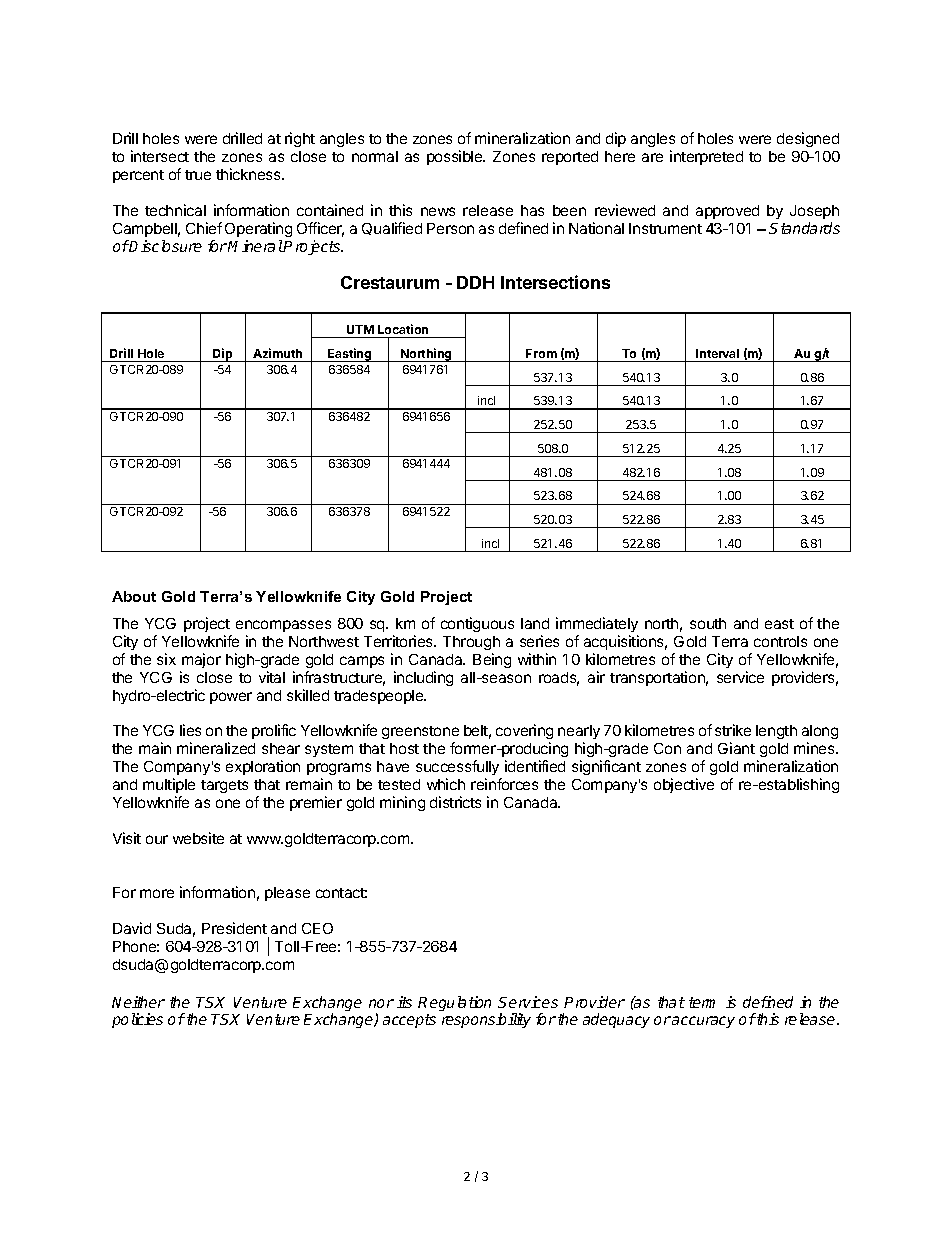 The image size is (952, 1233). What do you see at coordinates (455, 802) in the screenshot?
I see `districts` at bounding box center [455, 802].
